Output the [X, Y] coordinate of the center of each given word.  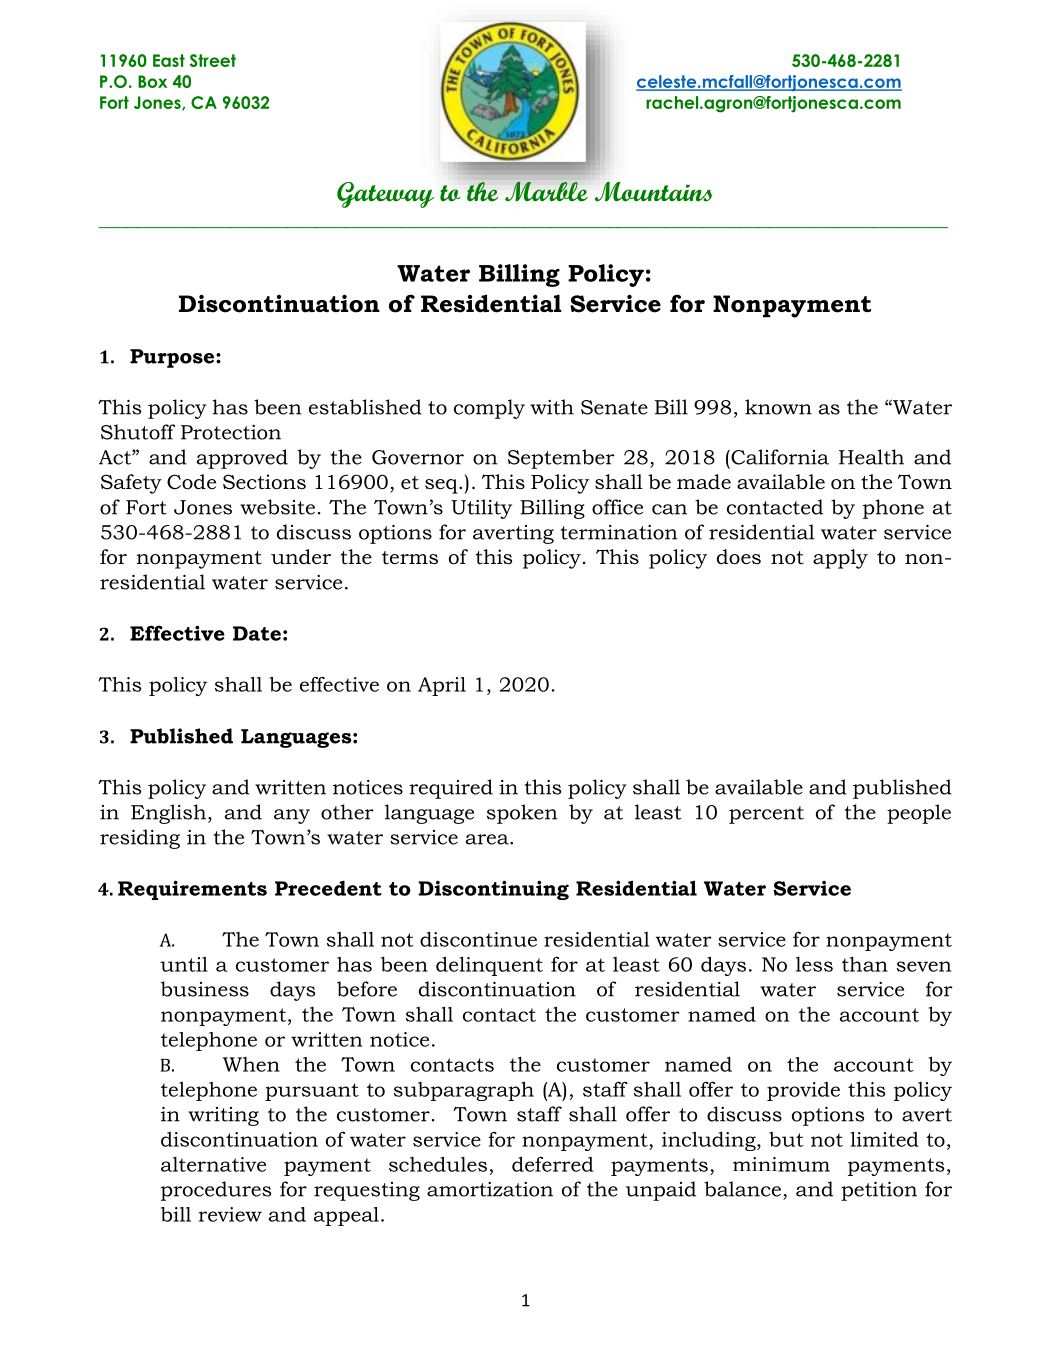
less [814, 964]
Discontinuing [493, 890]
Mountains [653, 192]
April [442, 686]
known [778, 407]
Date [257, 633]
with [552, 407]
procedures [216, 1191]
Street [213, 60]
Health [871, 457]
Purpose [173, 358]
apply [840, 559]
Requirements [192, 890]
